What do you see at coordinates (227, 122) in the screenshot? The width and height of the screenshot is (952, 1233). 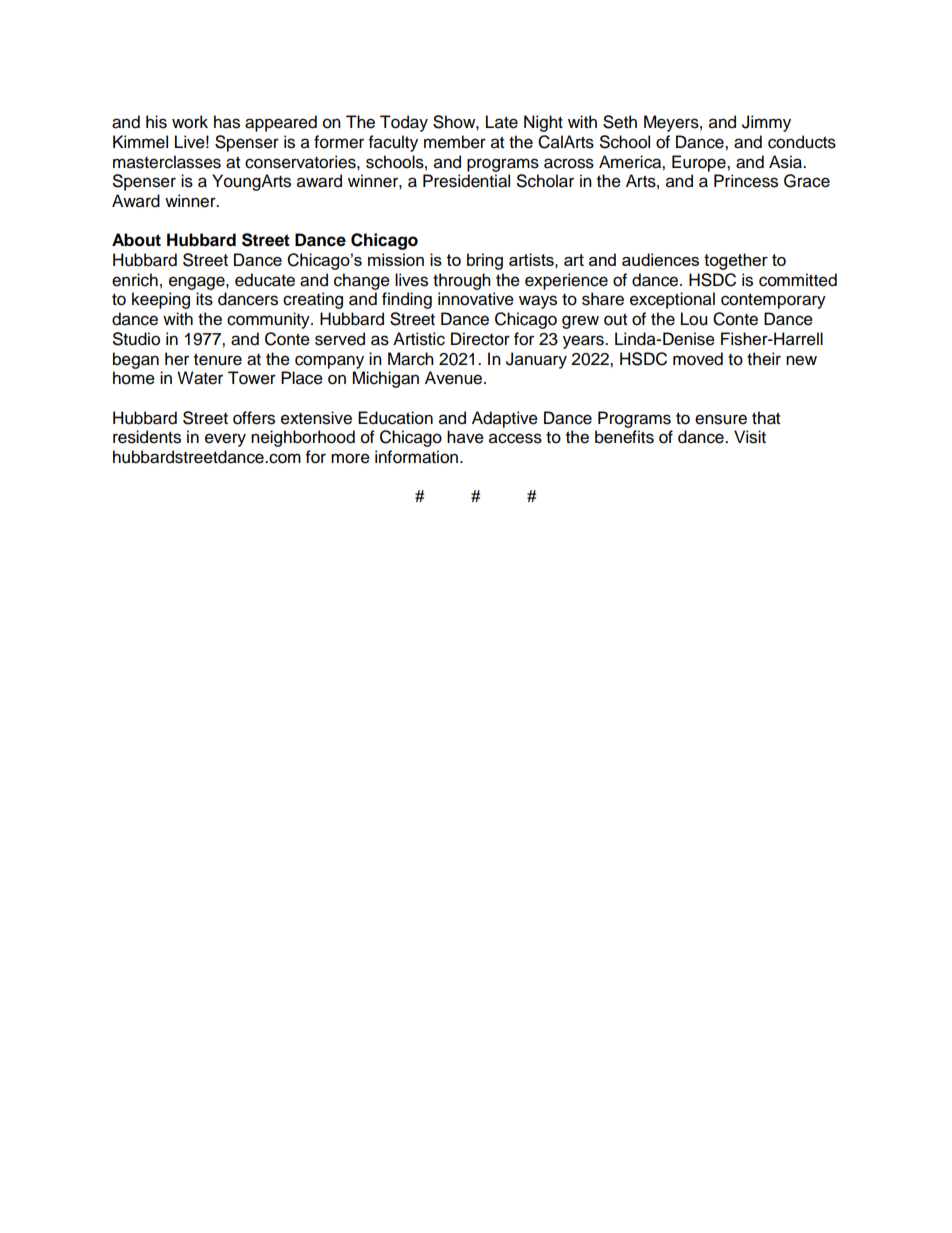 I see `has` at bounding box center [227, 122].
